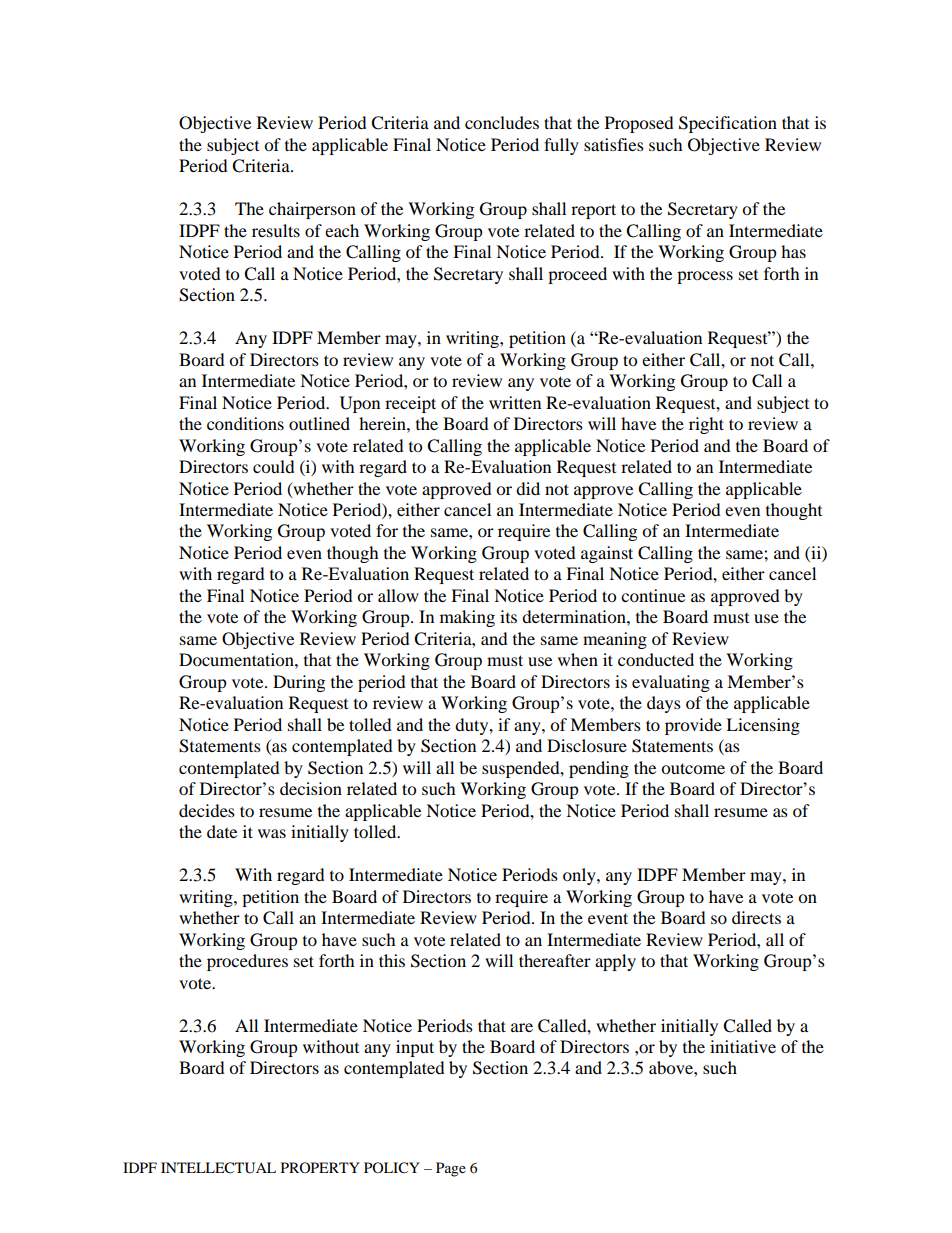 This page has height=1233, width=952. Describe the element at coordinates (312, 210) in the page. I see `chairperson` at that location.
